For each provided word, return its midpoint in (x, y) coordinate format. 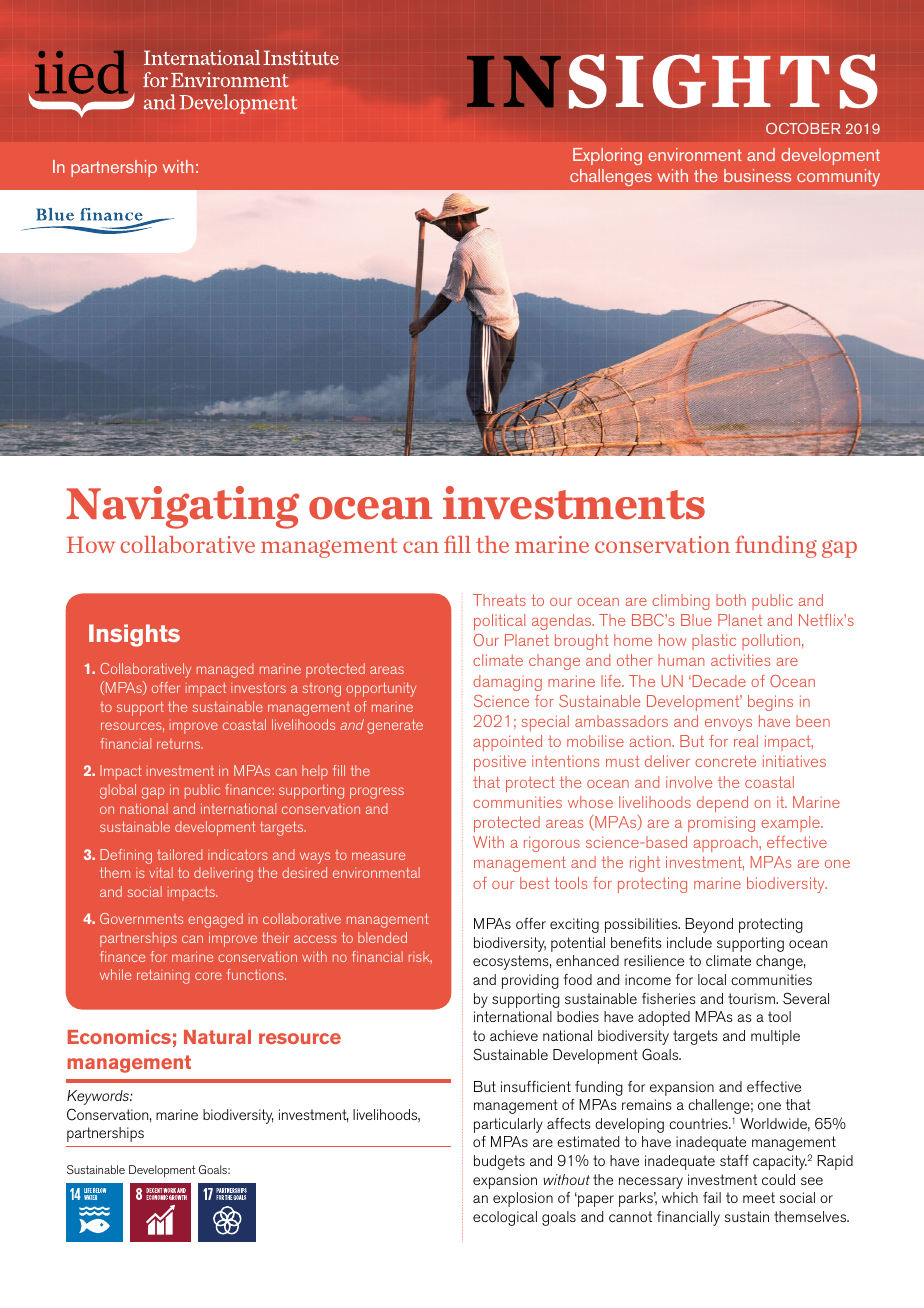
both (731, 600)
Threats (499, 600)
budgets (499, 1162)
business (757, 175)
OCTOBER (803, 128)
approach (727, 844)
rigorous (552, 844)
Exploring (607, 156)
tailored (180, 854)
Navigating (182, 507)
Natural (217, 1037)
